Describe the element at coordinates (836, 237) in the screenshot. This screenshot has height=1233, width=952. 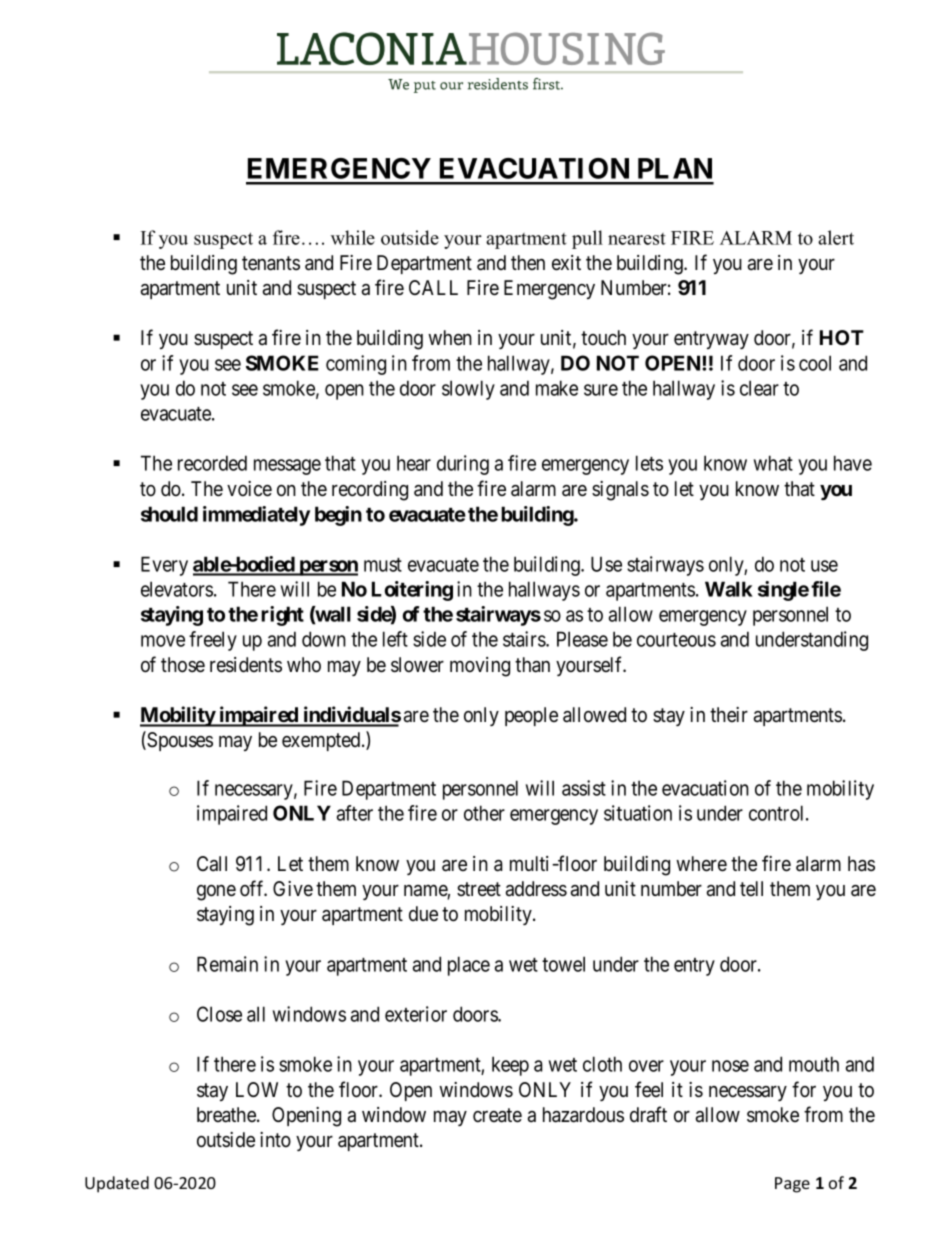
I see `alert` at that location.
